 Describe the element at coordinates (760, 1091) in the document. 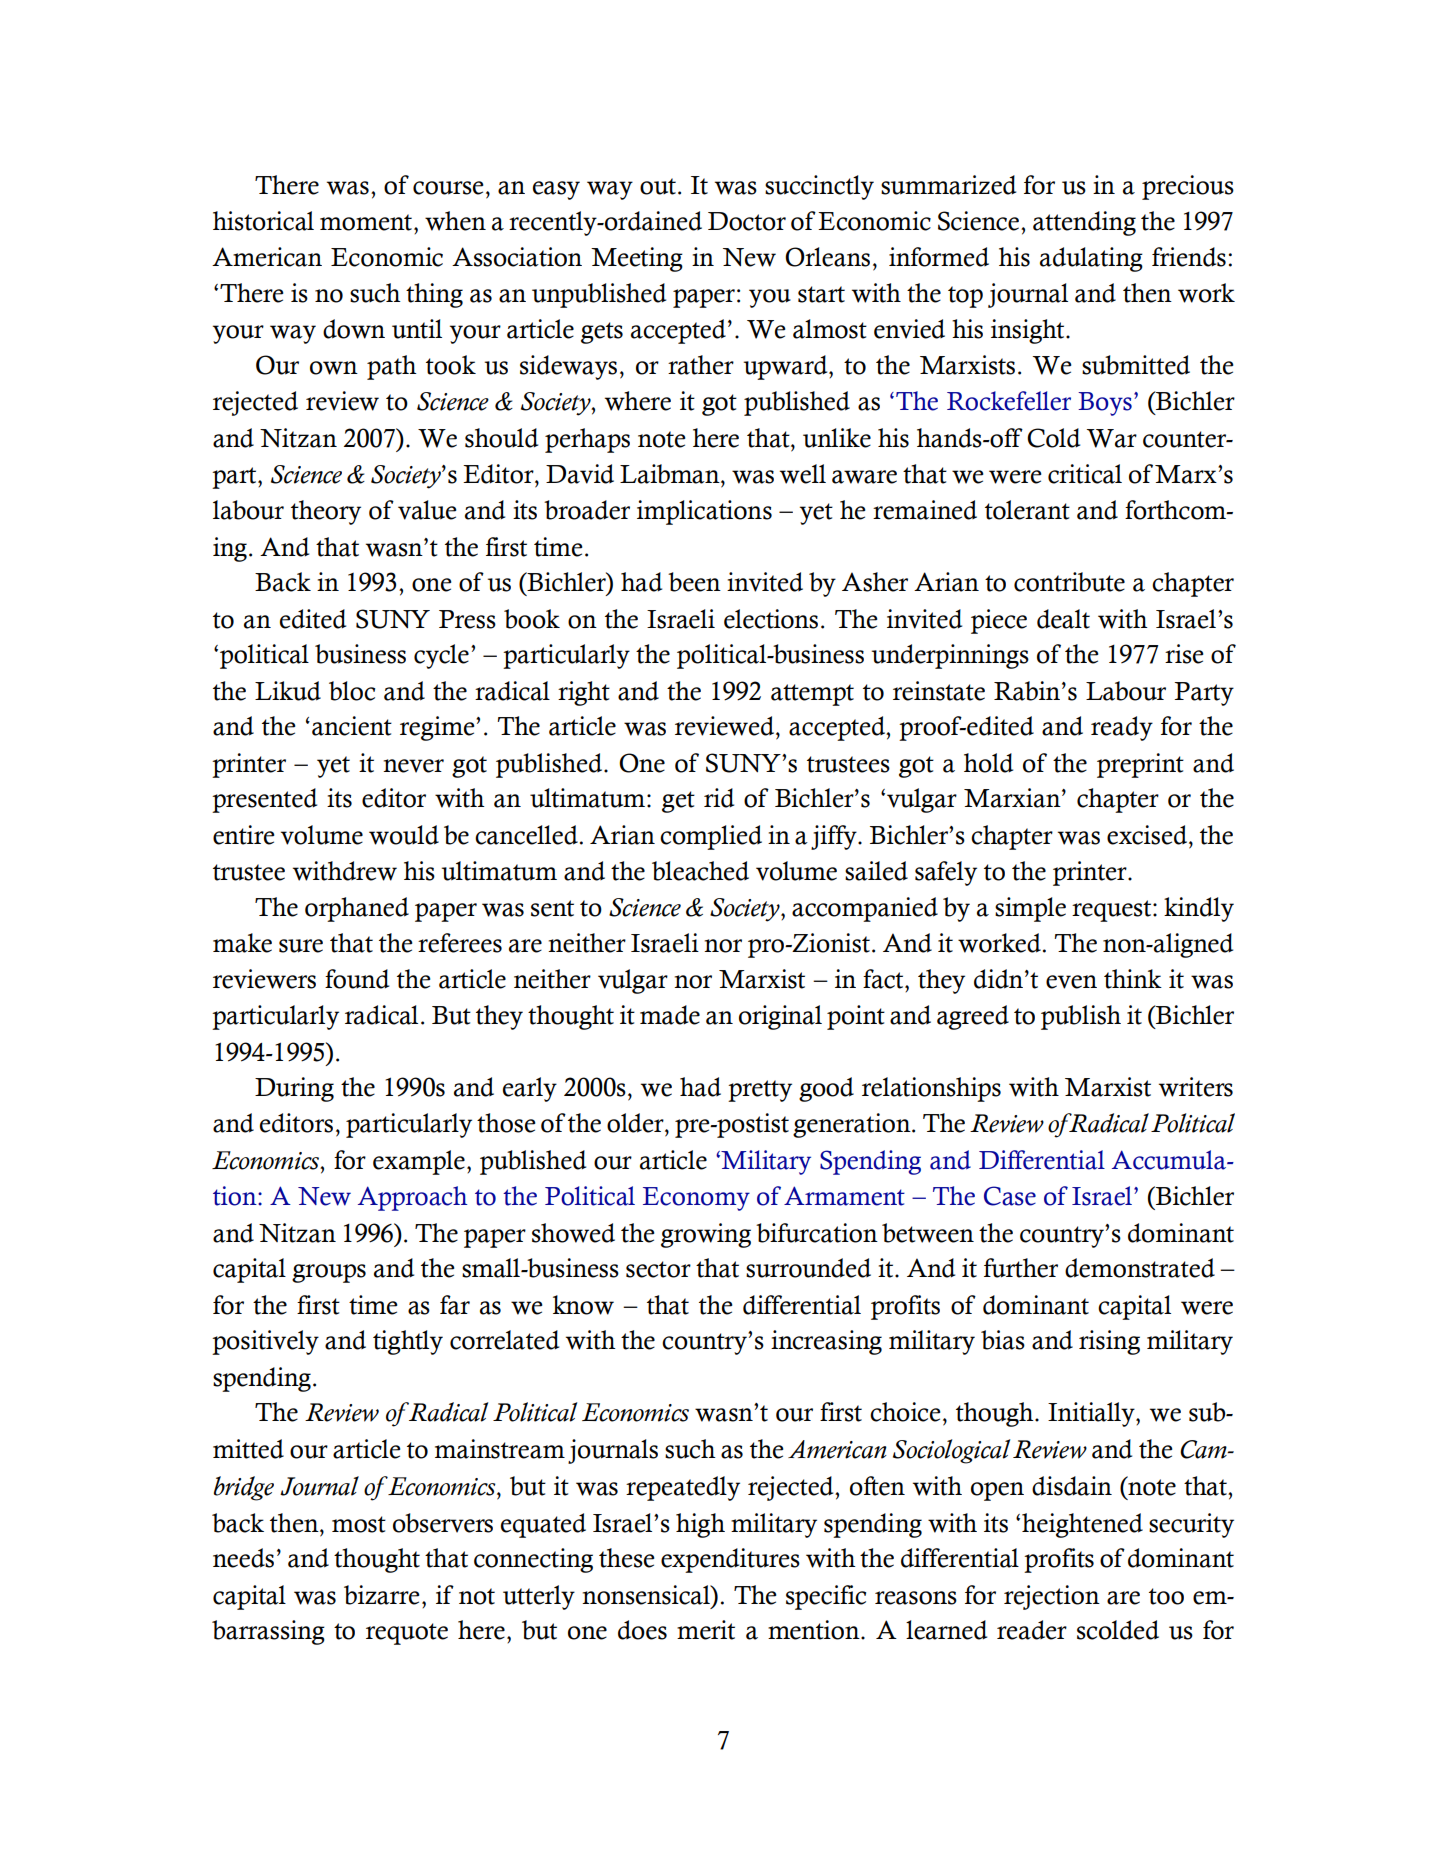

I see `pretty` at that location.
